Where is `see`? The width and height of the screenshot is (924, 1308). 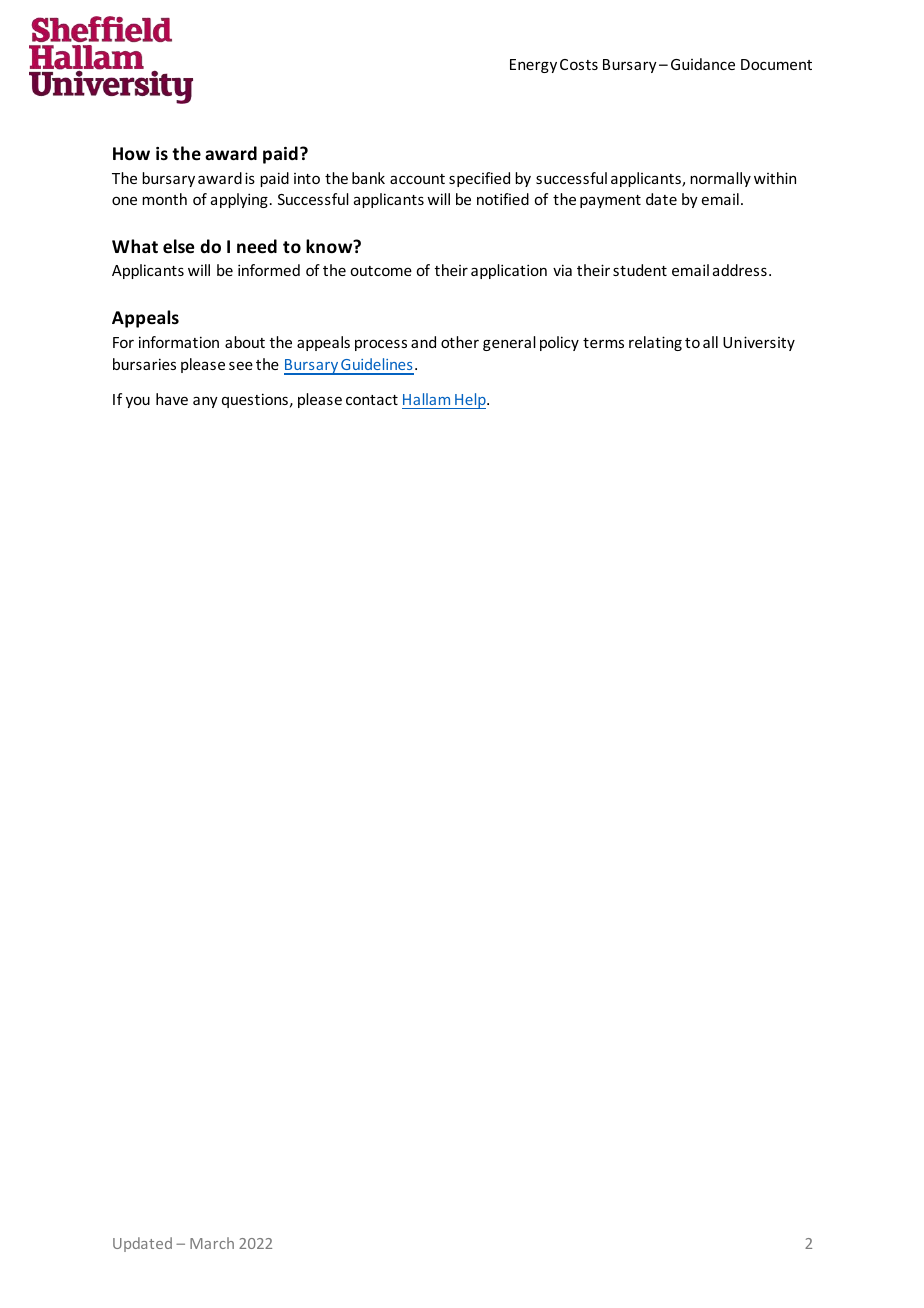 see is located at coordinates (241, 365).
